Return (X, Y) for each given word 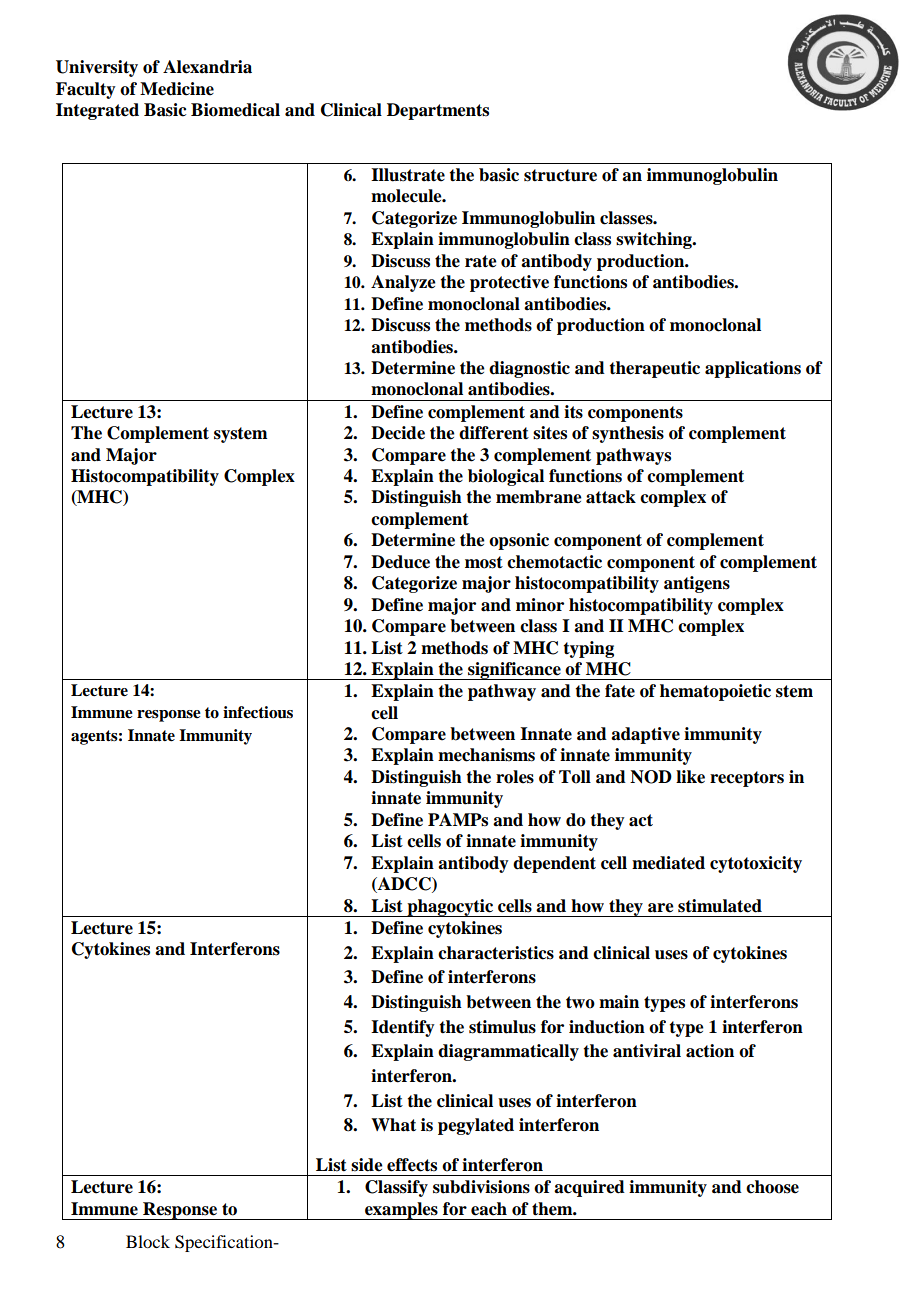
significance (514, 671)
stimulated (720, 906)
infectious (258, 712)
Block (148, 1241)
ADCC (404, 885)
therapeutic (654, 369)
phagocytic (450, 908)
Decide (398, 433)
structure (560, 175)
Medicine (177, 89)
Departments (438, 111)
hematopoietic (715, 692)
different (494, 433)
